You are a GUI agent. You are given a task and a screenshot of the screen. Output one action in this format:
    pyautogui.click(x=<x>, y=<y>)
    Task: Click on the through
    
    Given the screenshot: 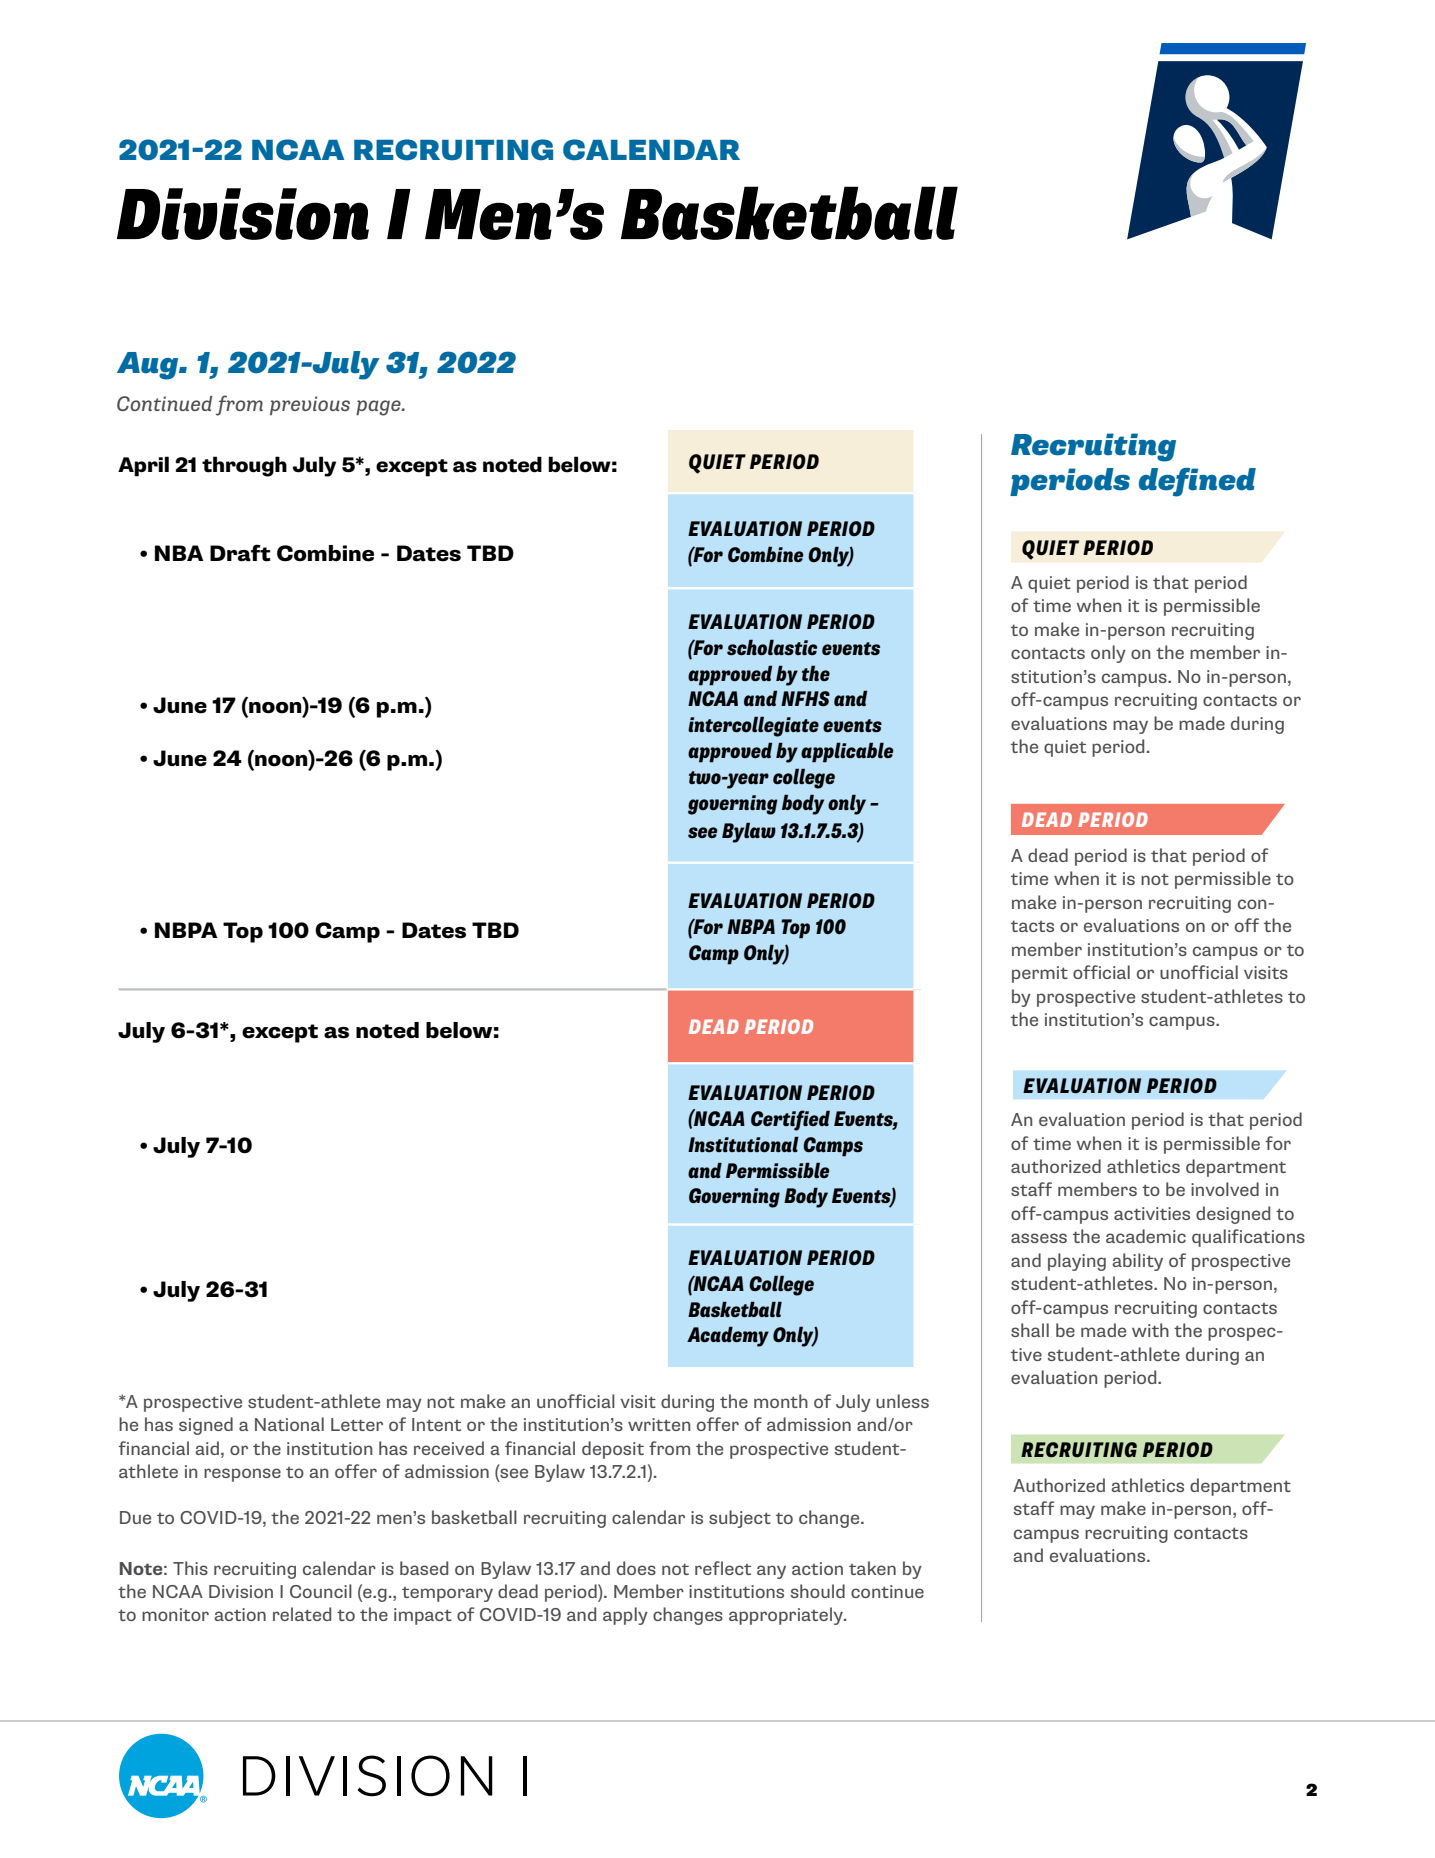 What is the action you would take?
    pyautogui.click(x=244, y=466)
